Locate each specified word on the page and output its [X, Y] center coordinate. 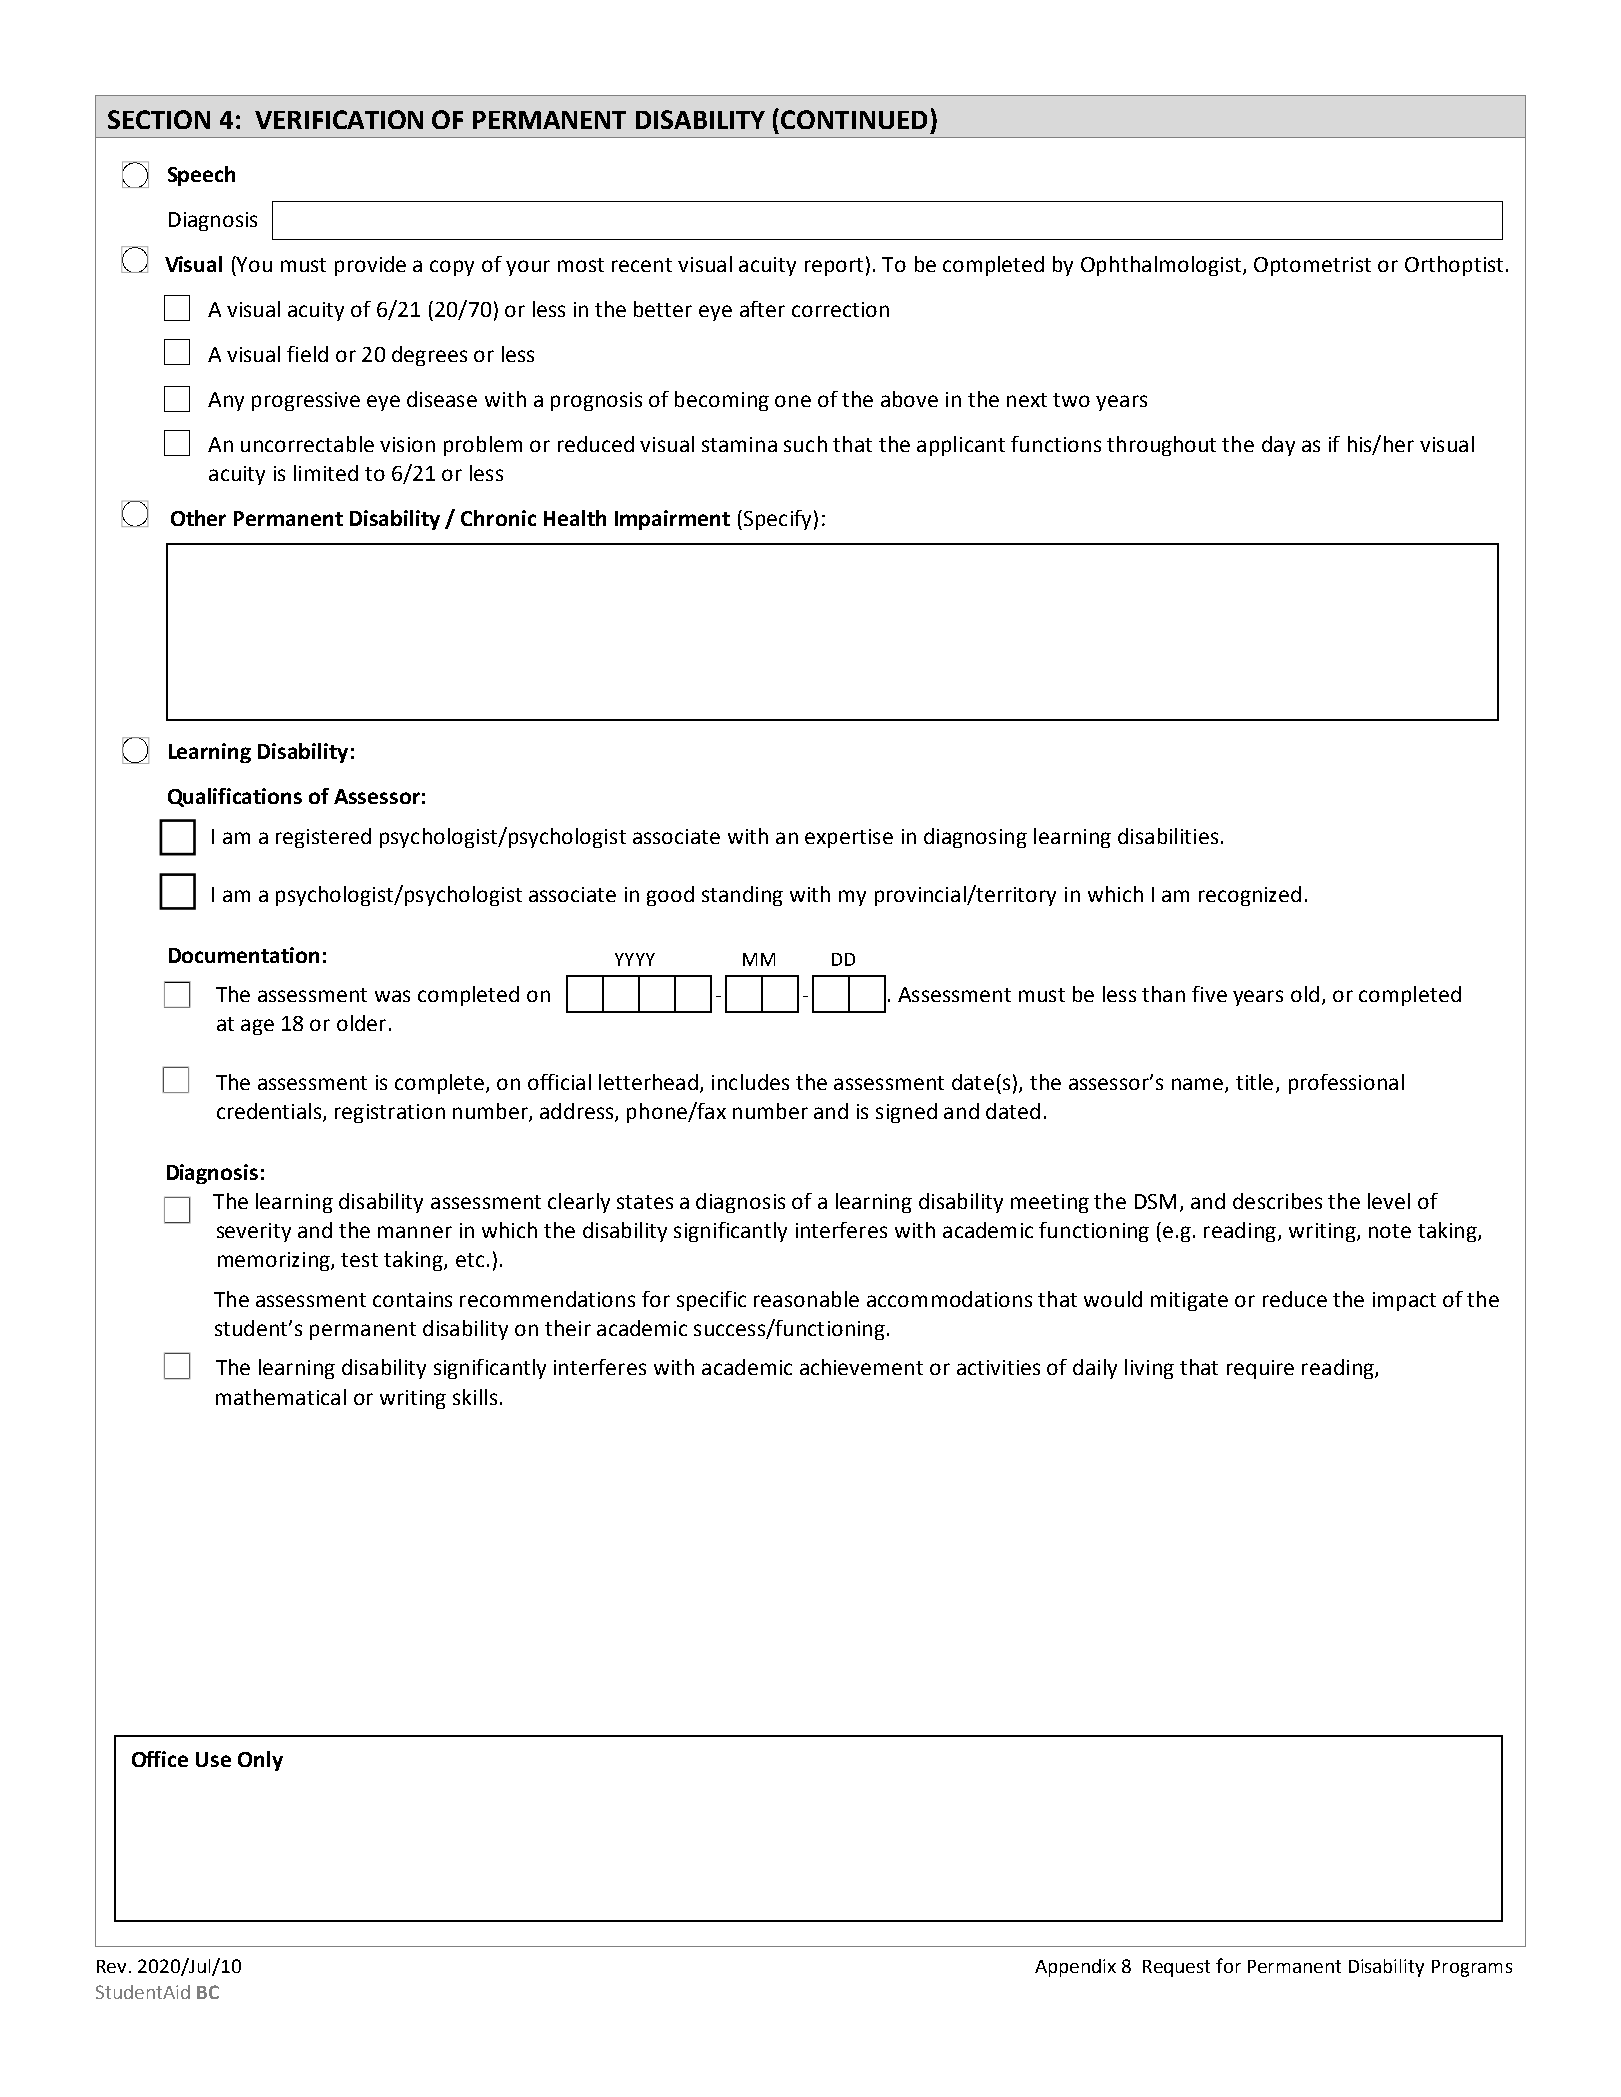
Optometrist [1312, 266]
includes [750, 1082]
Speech [201, 176]
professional [1346, 1084]
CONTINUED [854, 119]
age [257, 1027]
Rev [111, 1966]
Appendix [1075, 1968]
